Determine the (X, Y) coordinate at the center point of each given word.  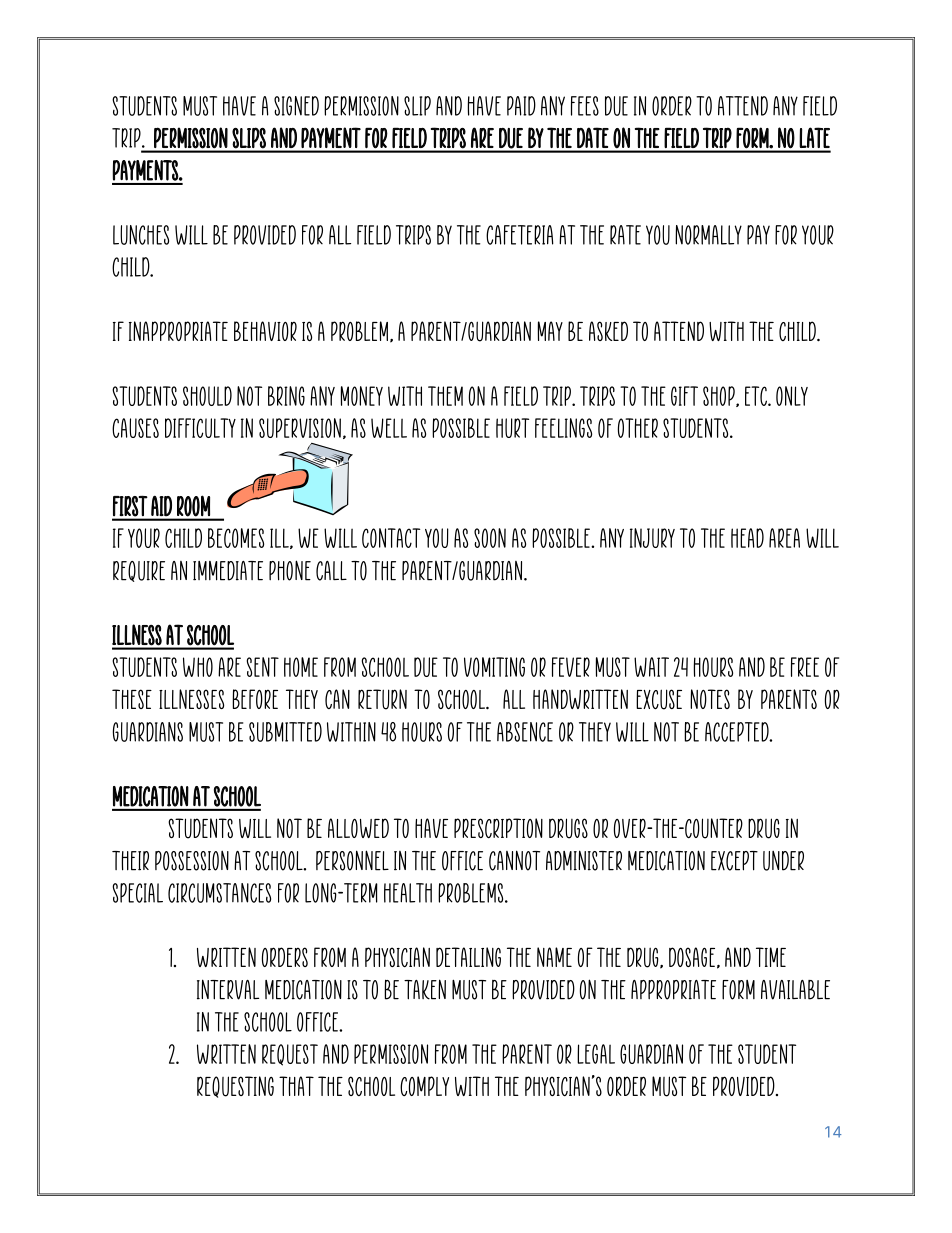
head (747, 538)
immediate (228, 571)
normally (708, 235)
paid (521, 106)
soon (490, 538)
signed (296, 106)
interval (228, 989)
